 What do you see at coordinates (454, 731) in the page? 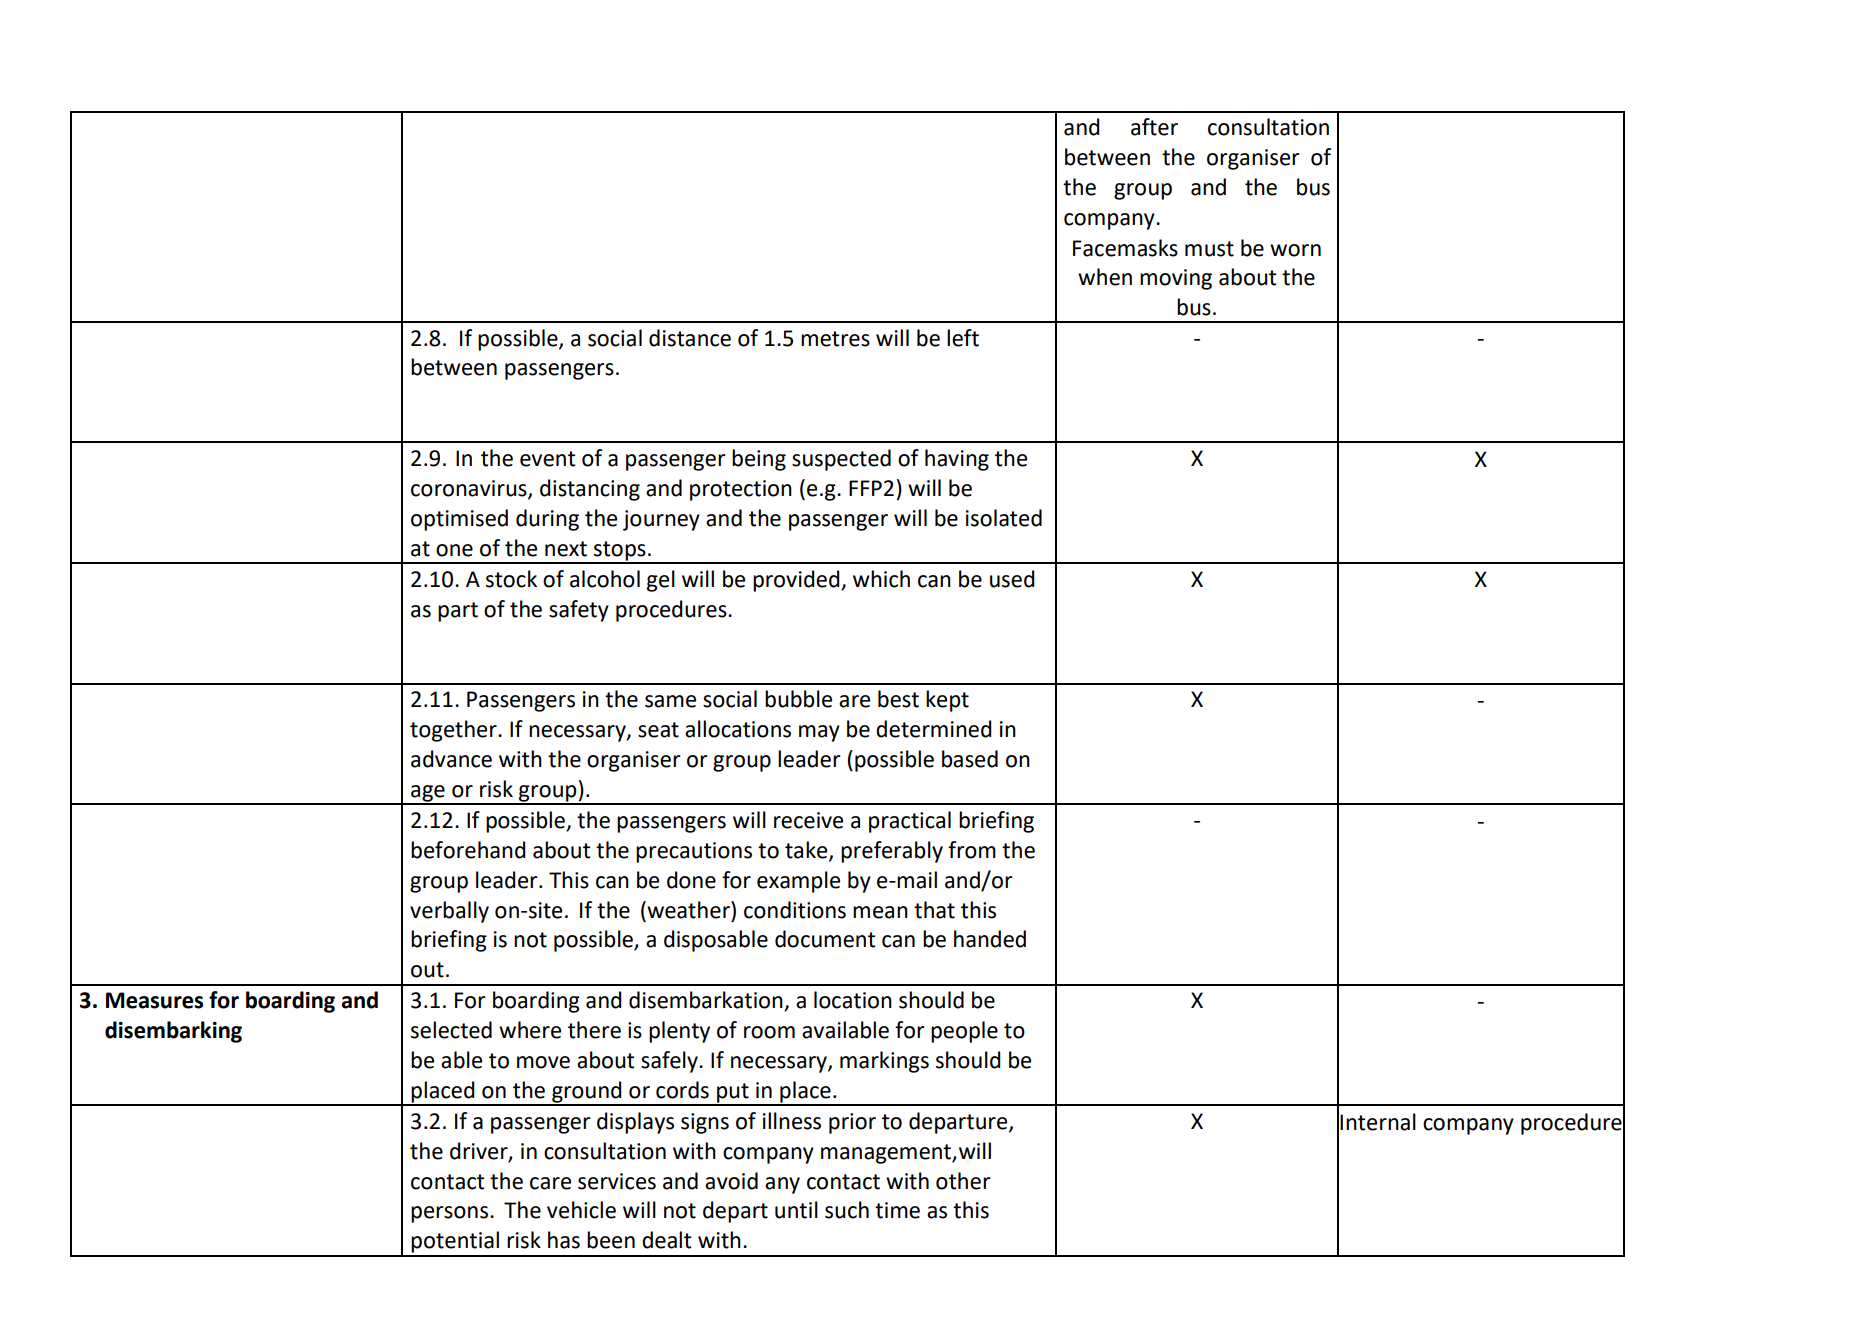
I see `together` at bounding box center [454, 731].
